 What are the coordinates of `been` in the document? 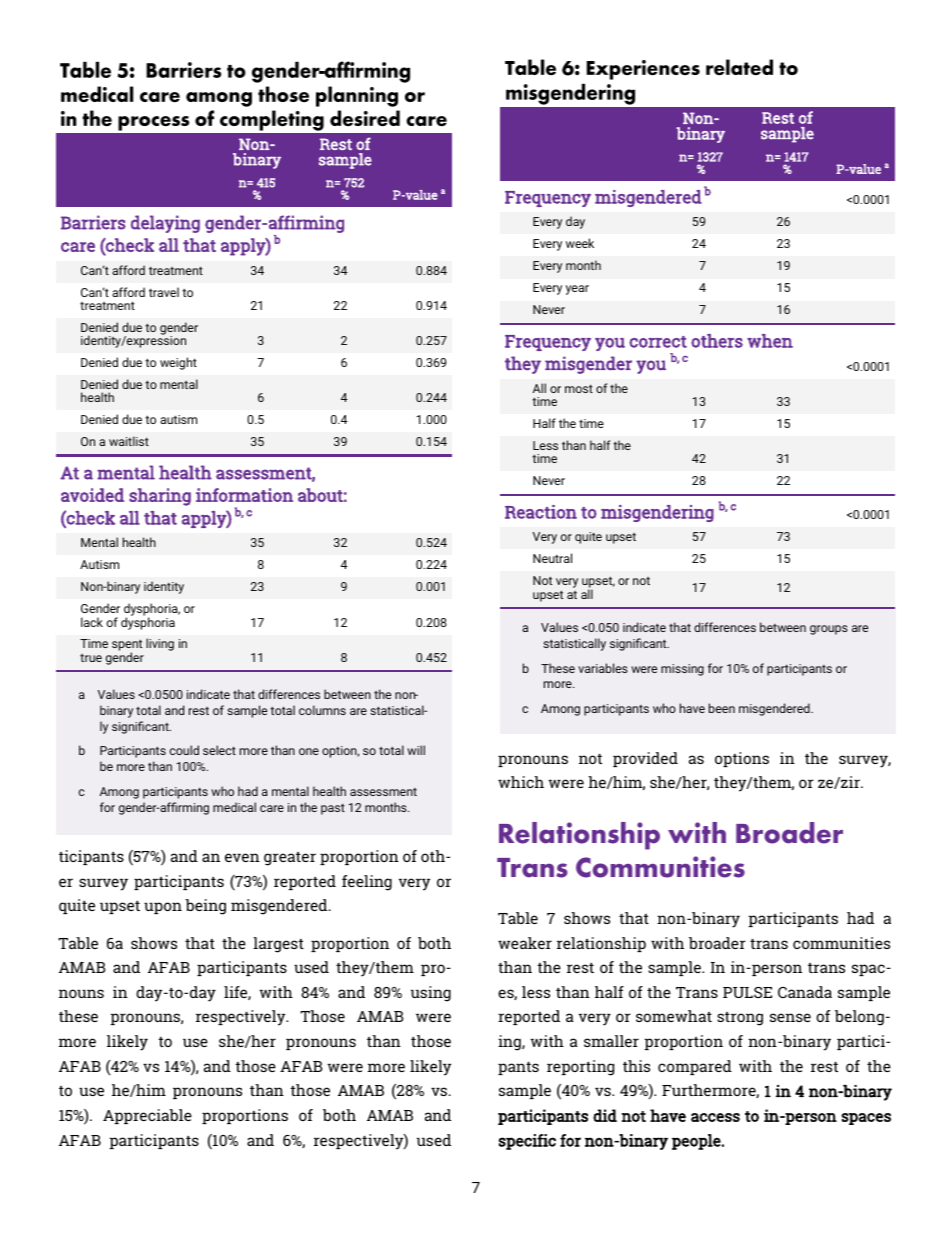 It's located at (722, 708).
